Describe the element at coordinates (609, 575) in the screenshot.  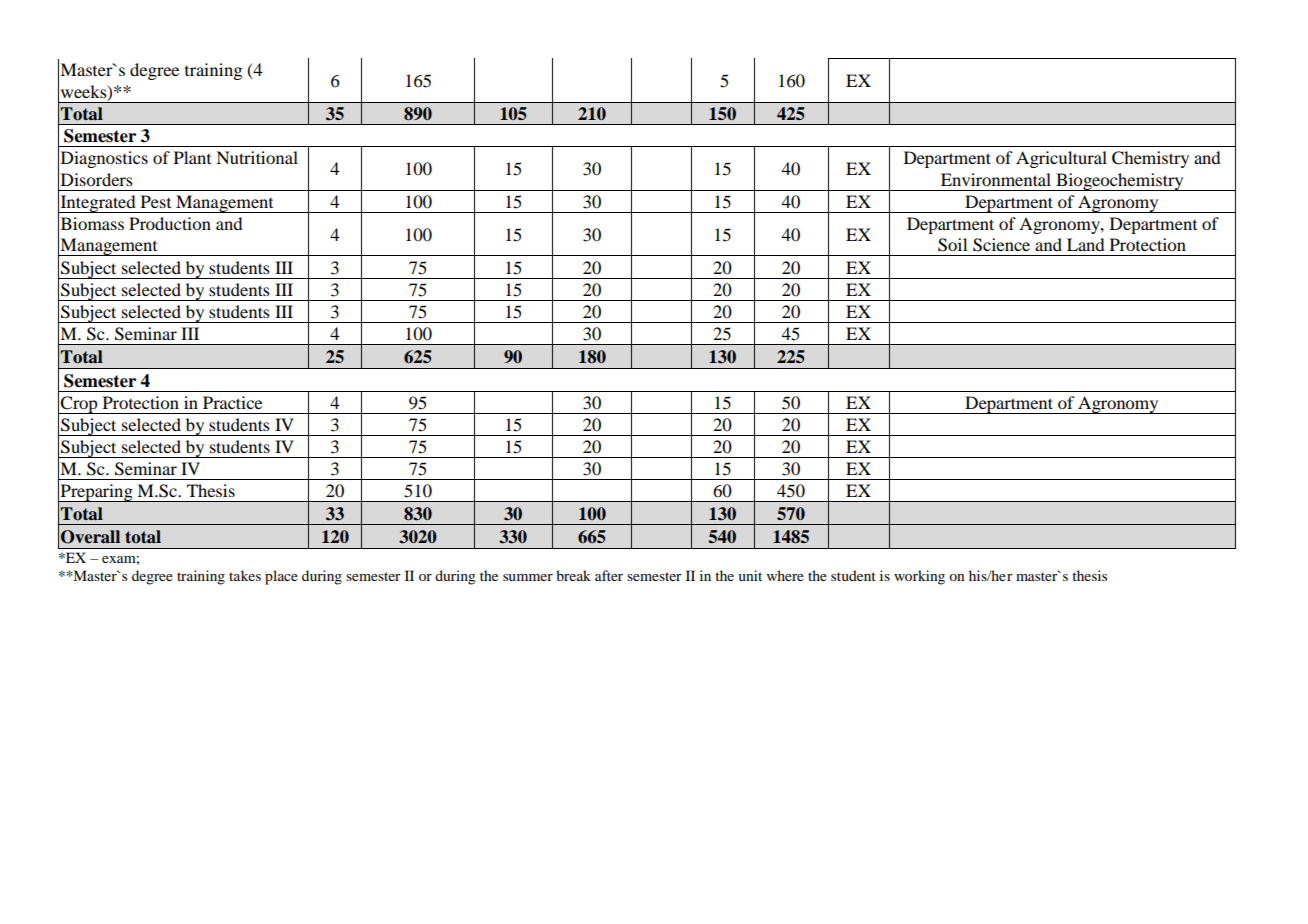
I see `after` at that location.
